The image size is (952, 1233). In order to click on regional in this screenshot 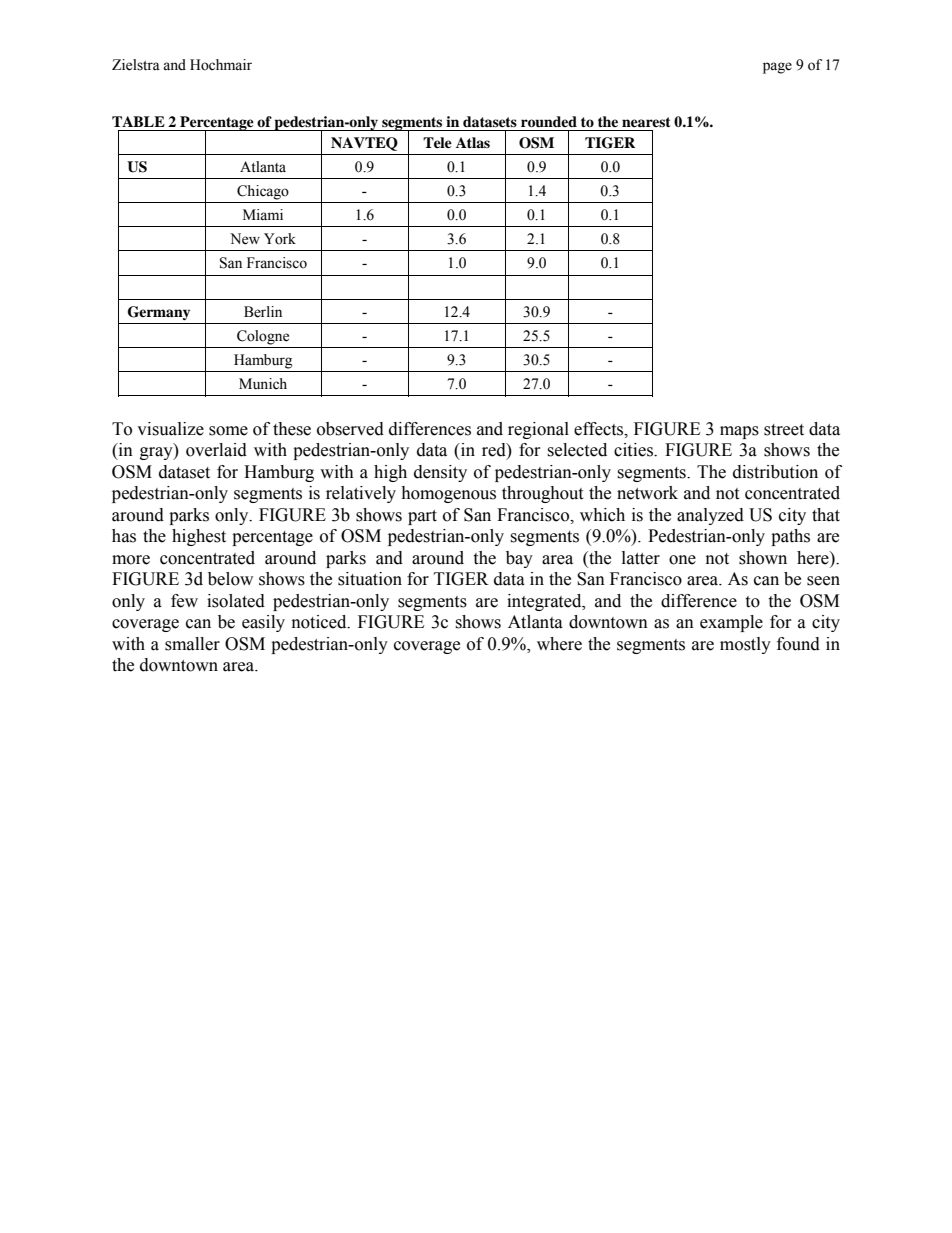, I will do `click(538, 430)`.
